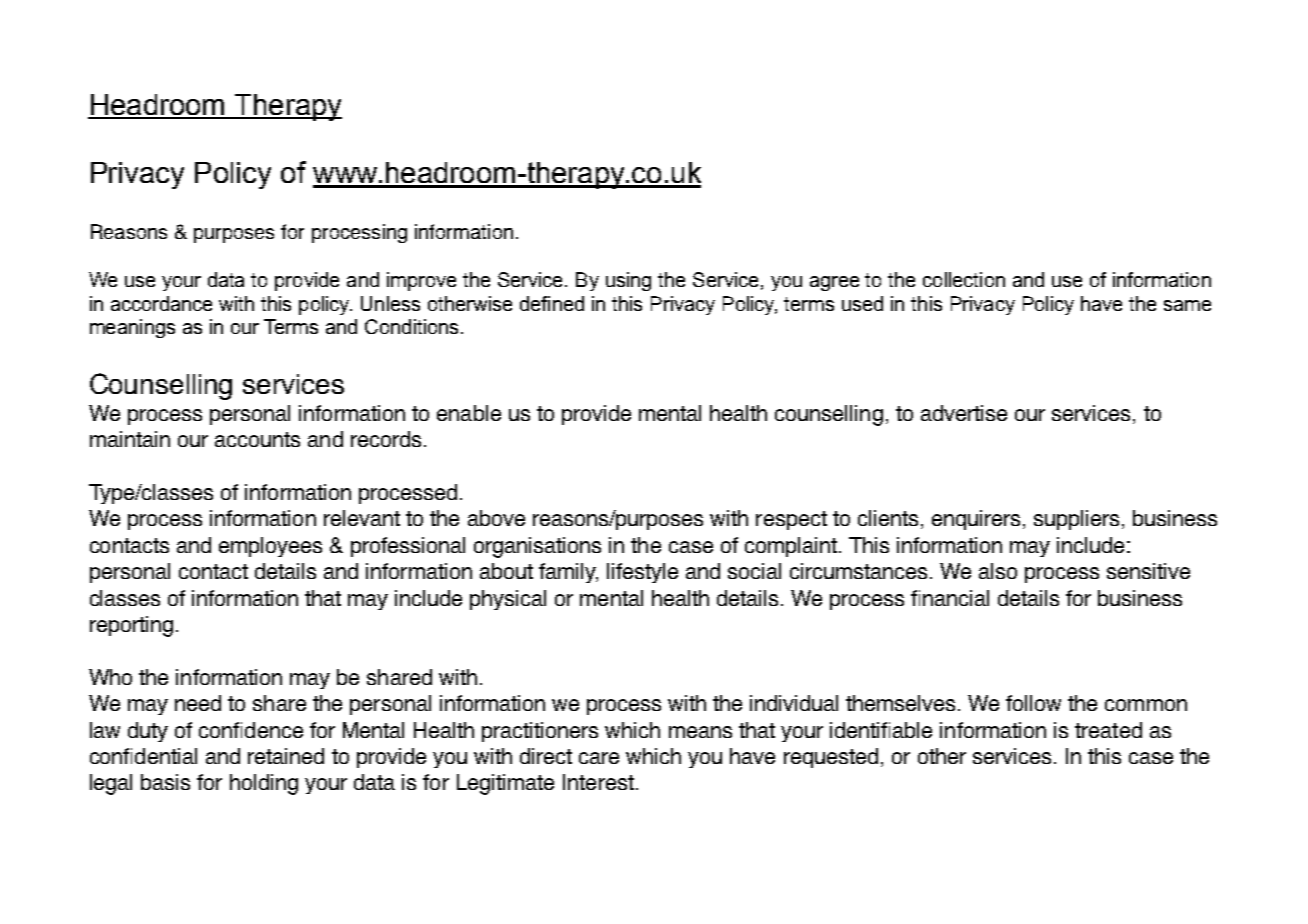 Image resolution: width=1308 pixels, height=924 pixels. Describe the element at coordinates (161, 303) in the screenshot. I see `accordance` at that location.
